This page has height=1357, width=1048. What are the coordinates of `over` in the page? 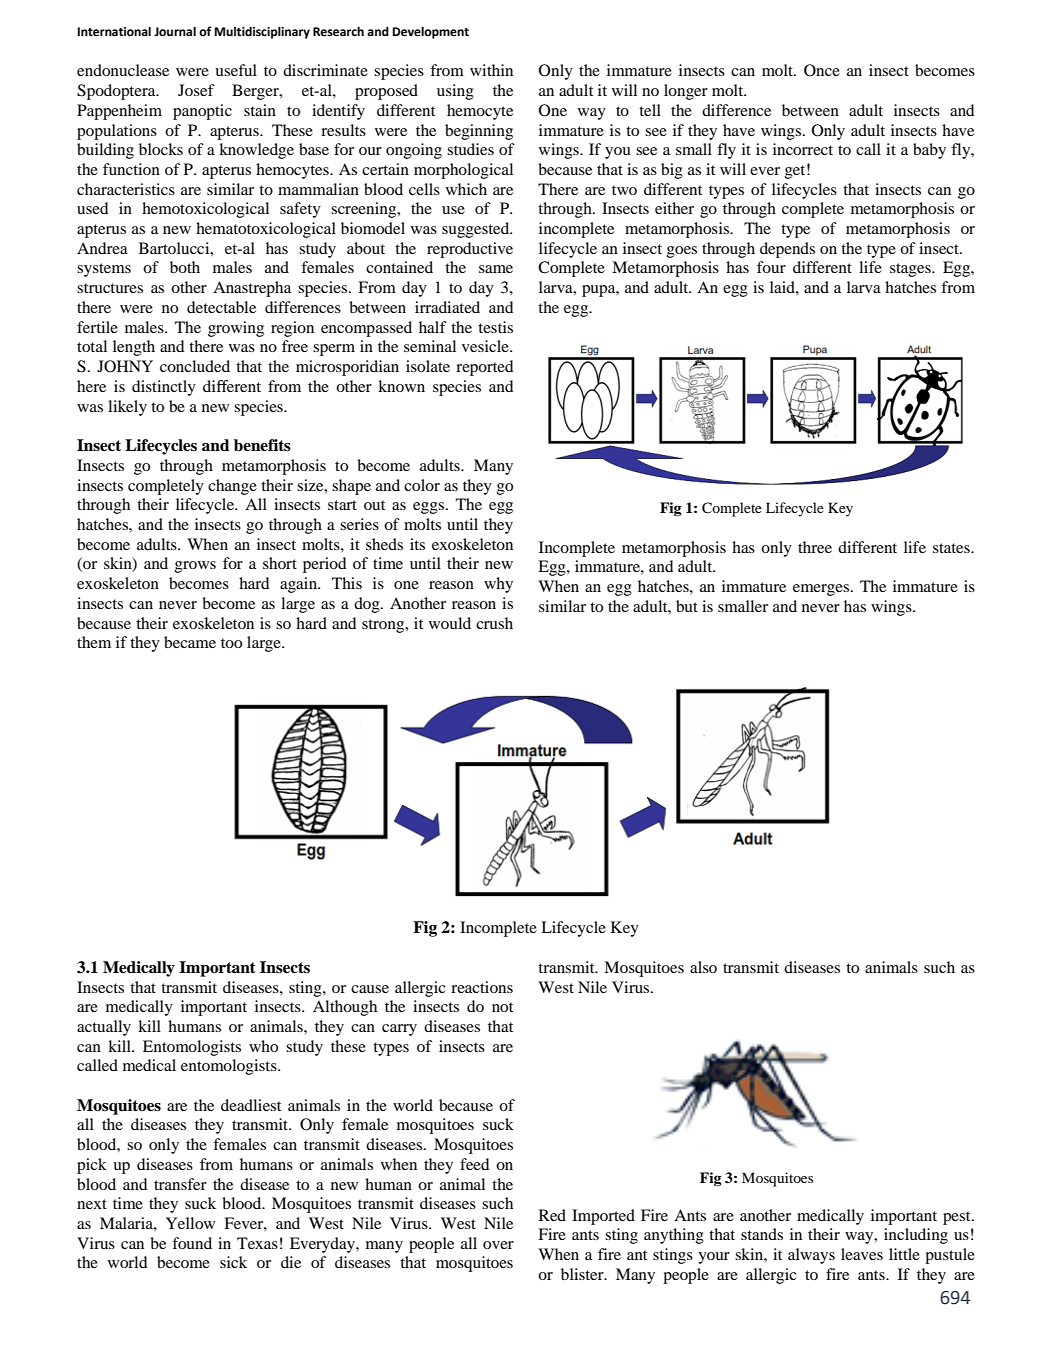 It's located at (498, 1245).
